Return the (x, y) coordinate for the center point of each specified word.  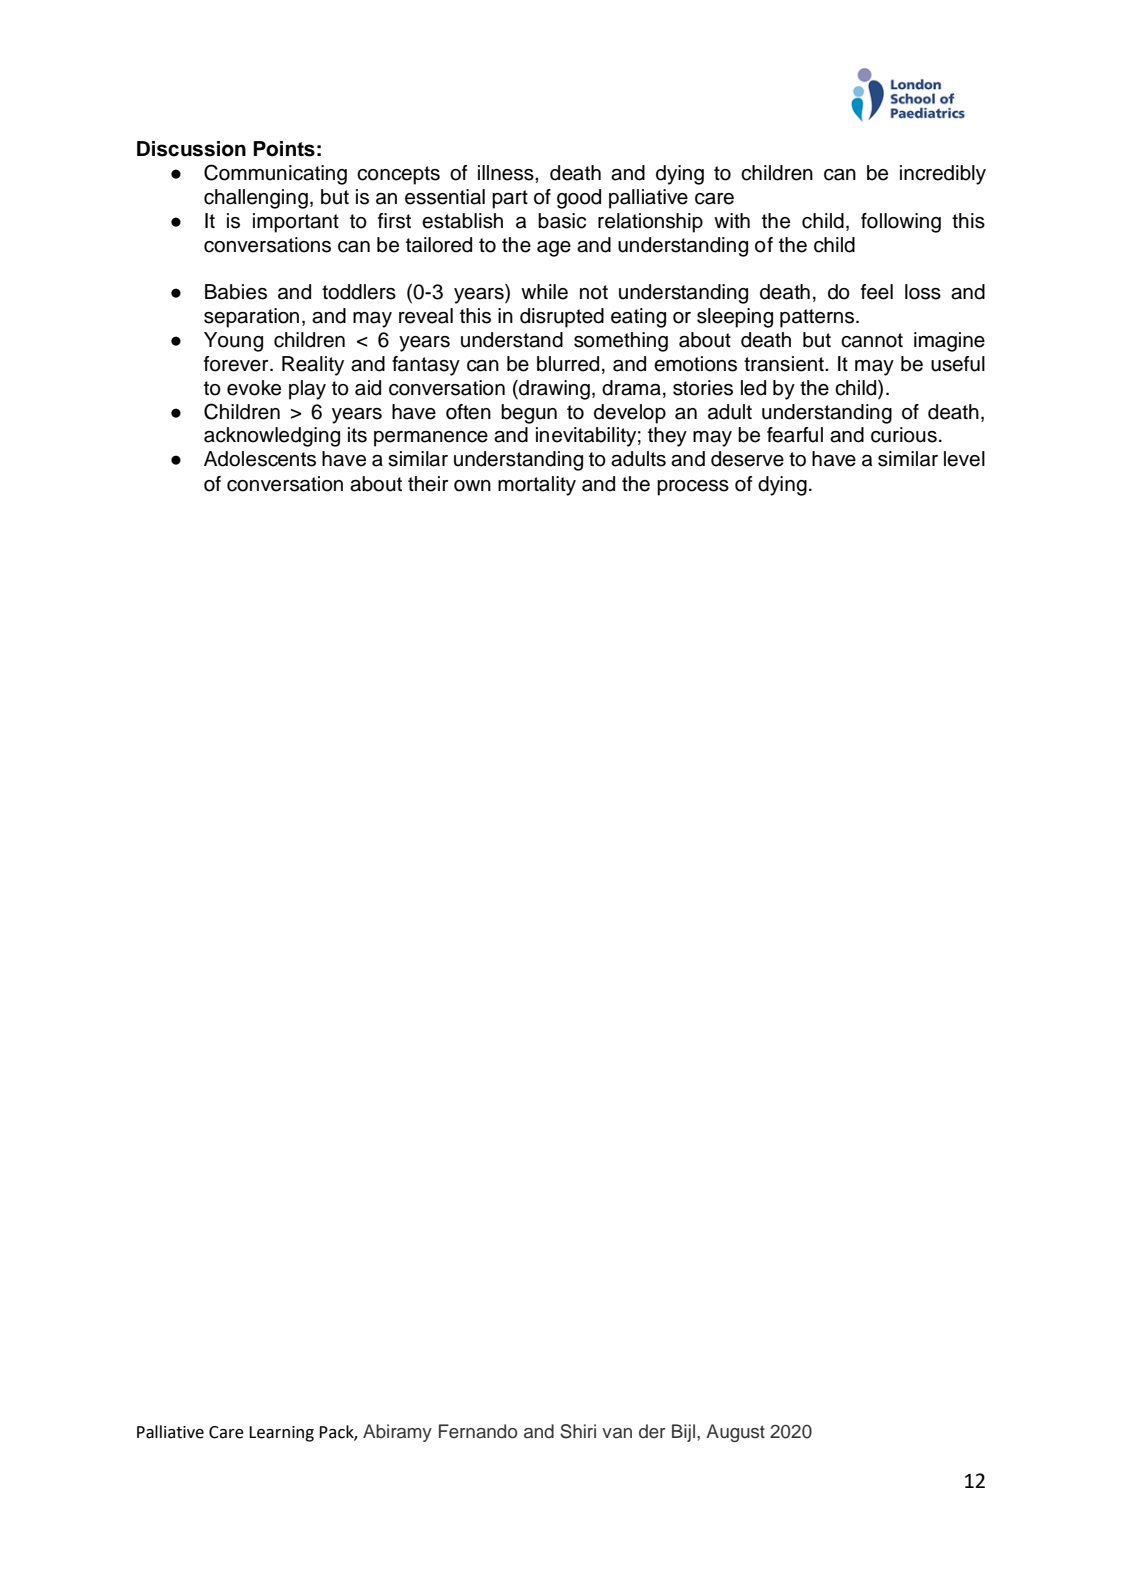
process (693, 488)
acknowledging (272, 437)
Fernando (478, 1431)
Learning (281, 1434)
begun (529, 414)
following (901, 223)
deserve (747, 459)
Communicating (275, 174)
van (617, 1433)
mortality (537, 486)
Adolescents (260, 459)
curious (904, 435)
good (579, 199)
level (964, 459)
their (428, 484)
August (735, 1433)
